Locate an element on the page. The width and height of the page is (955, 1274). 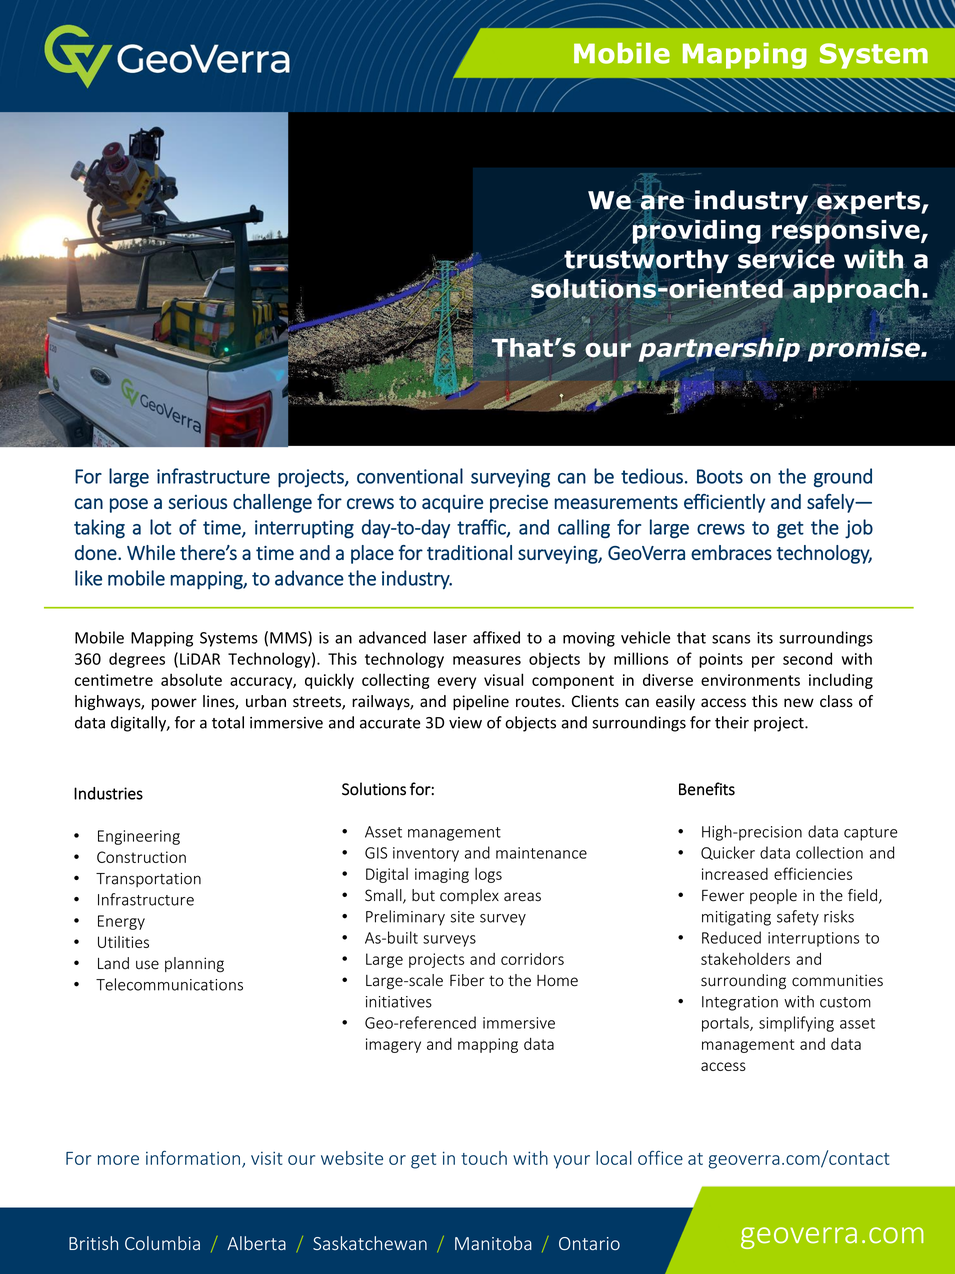
Columbia is located at coordinates (162, 1243).
